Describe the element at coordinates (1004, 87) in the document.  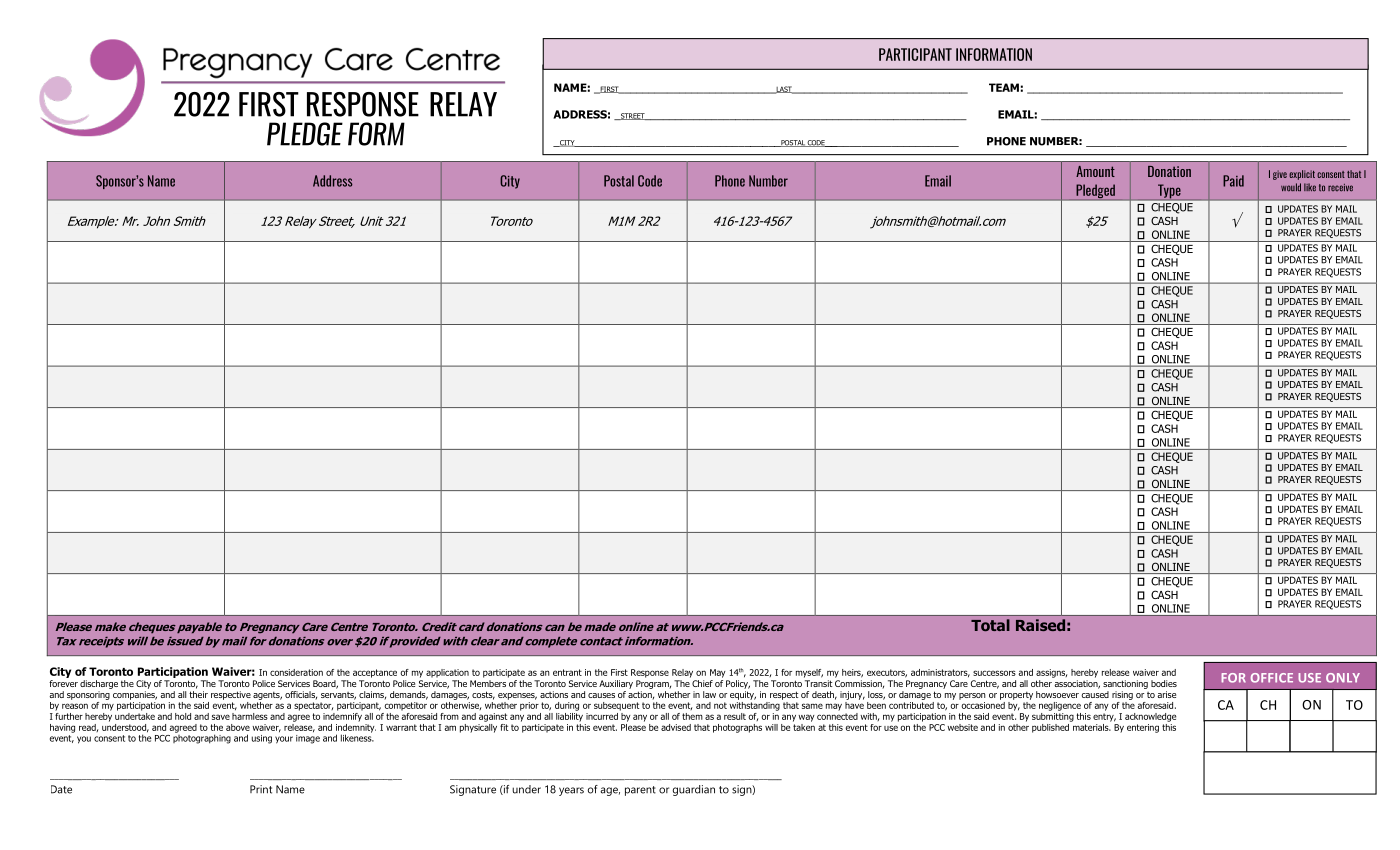
I see `TEAM` at that location.
